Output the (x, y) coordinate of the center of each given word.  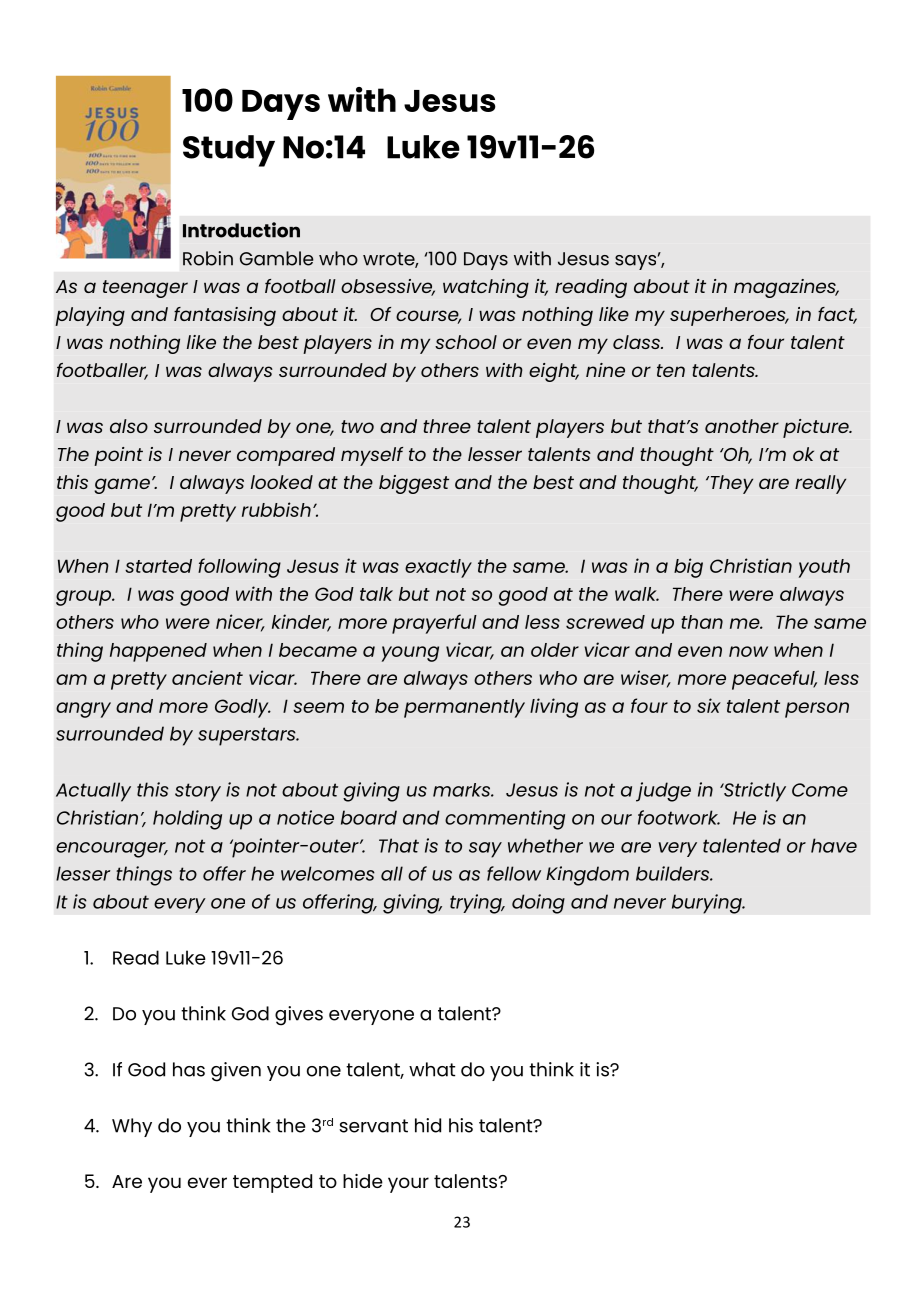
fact (837, 315)
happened (158, 652)
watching (486, 288)
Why (132, 1127)
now (748, 651)
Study (229, 151)
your (408, 1185)
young (410, 654)
